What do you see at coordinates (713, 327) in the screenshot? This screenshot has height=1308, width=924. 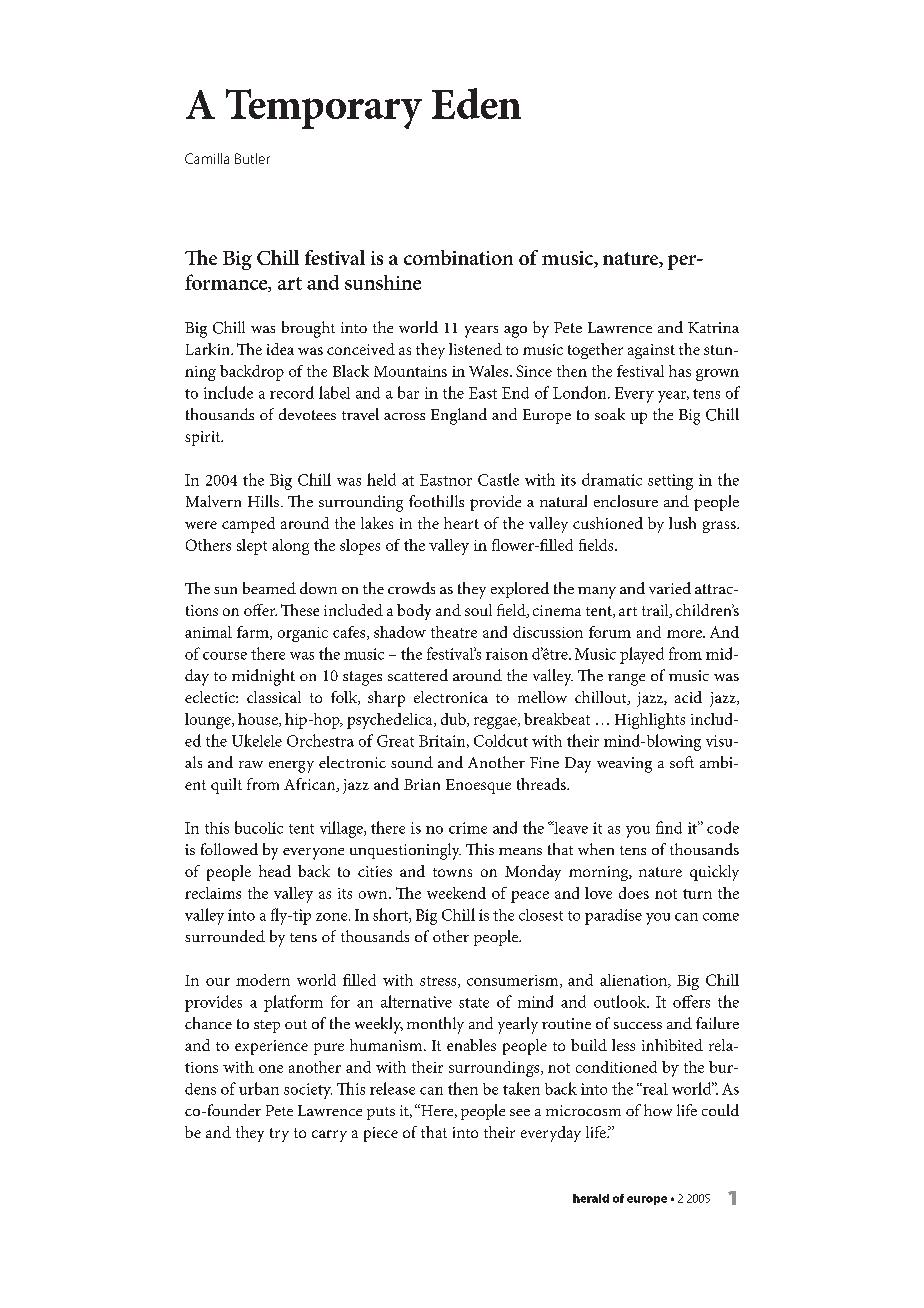 I see `Katrina` at bounding box center [713, 327].
